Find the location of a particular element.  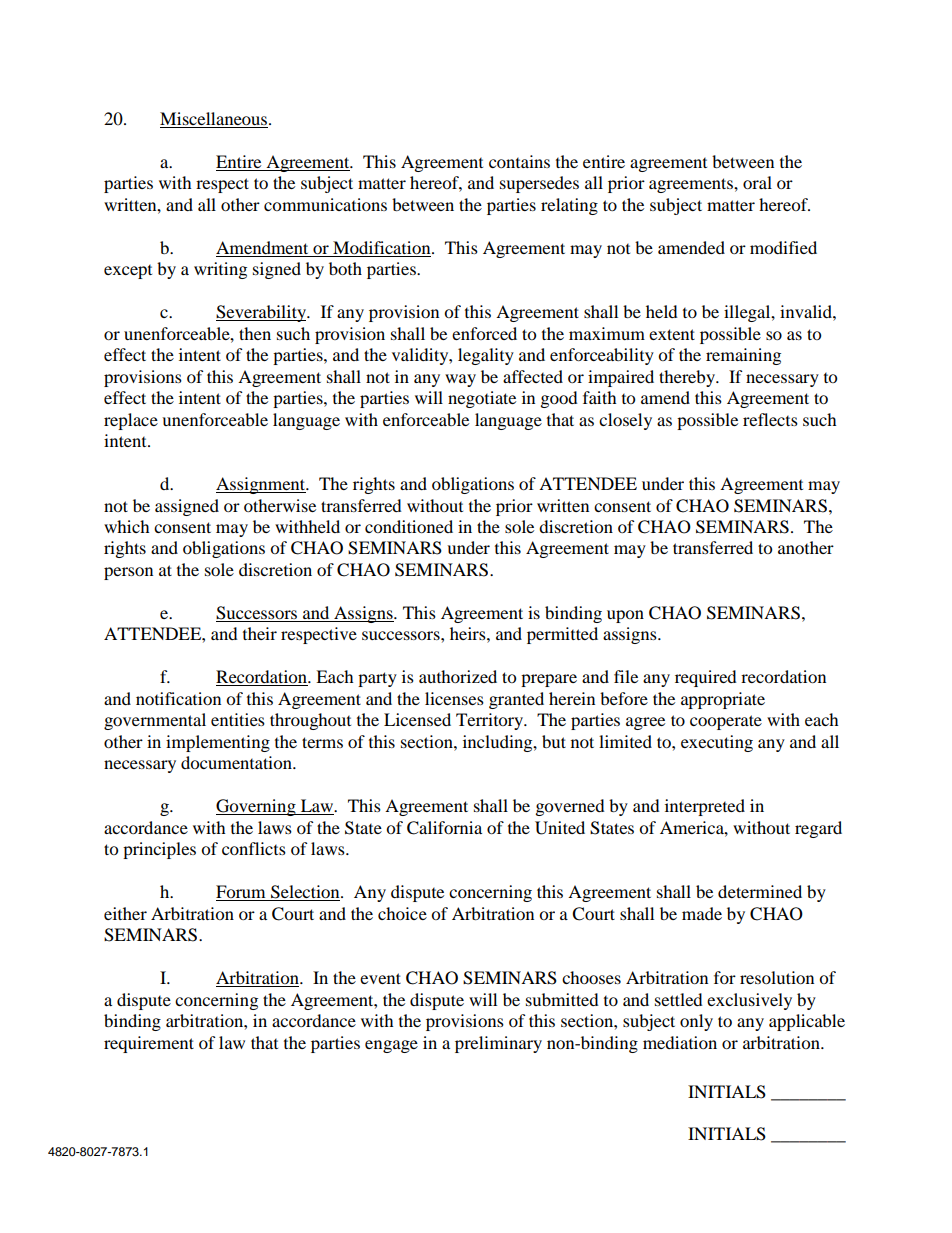

Assignment is located at coordinates (262, 485).
